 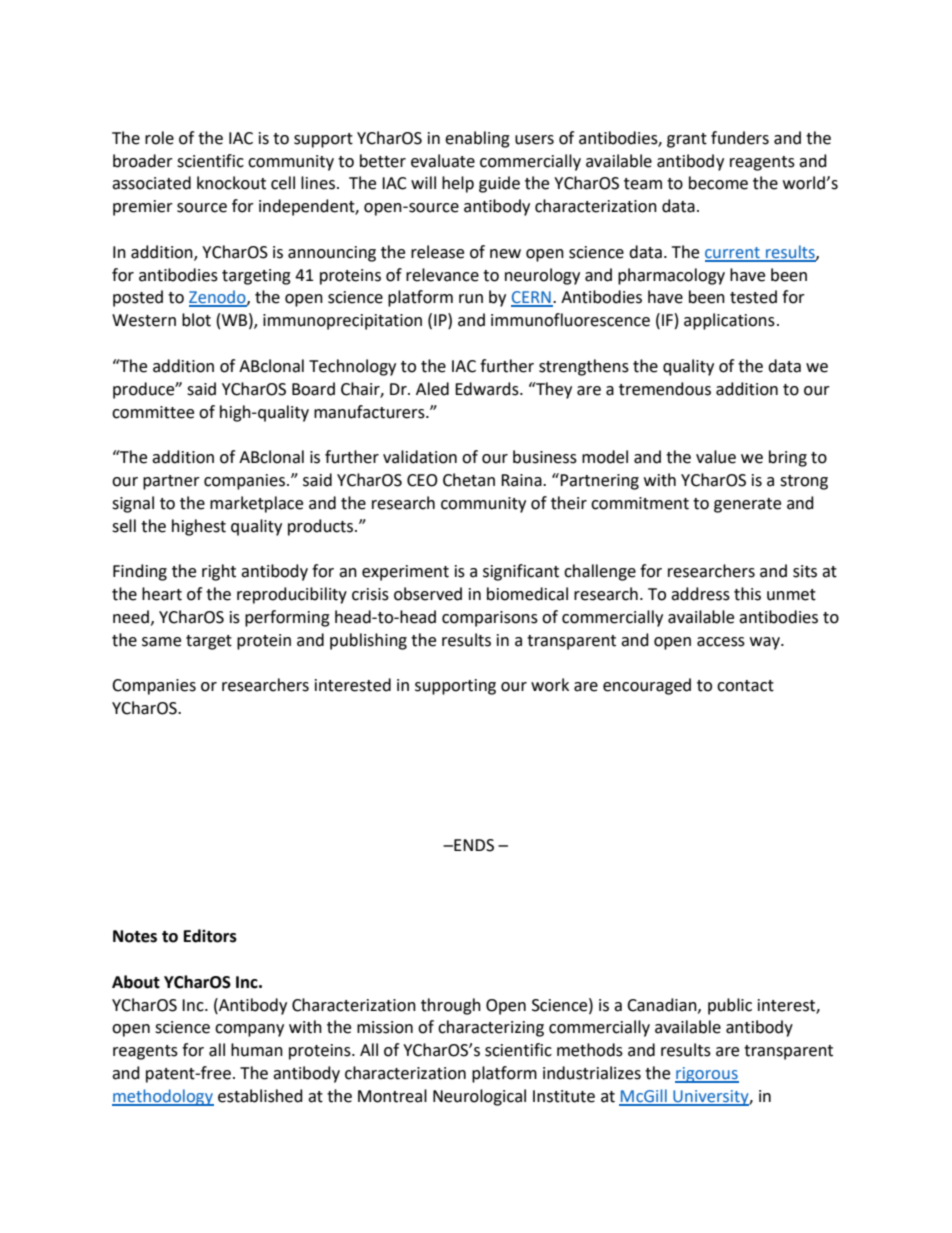 What do you see at coordinates (473, 845) in the screenshot?
I see `ENDS` at bounding box center [473, 845].
